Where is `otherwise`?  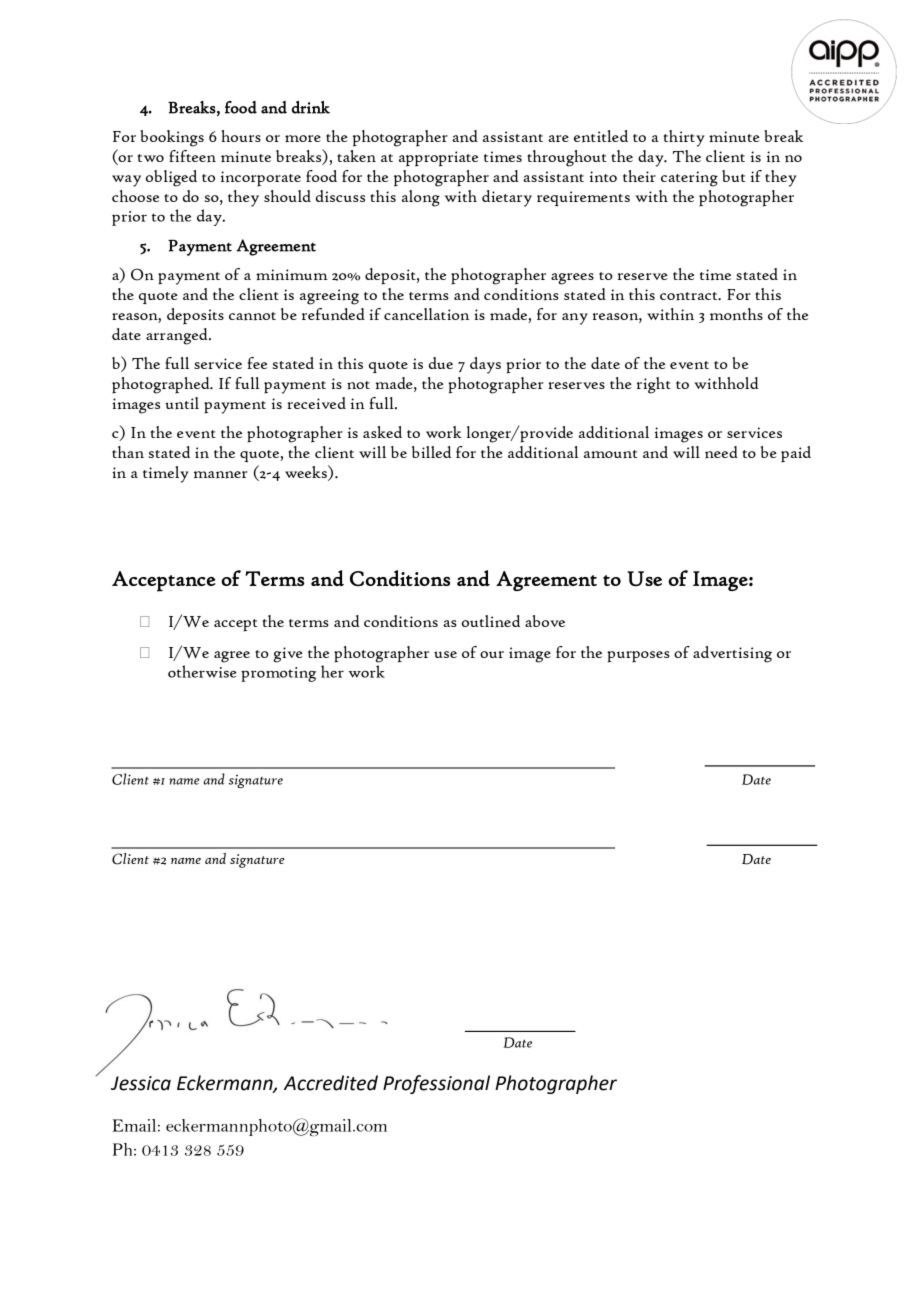
otherwise is located at coordinates (202, 671).
